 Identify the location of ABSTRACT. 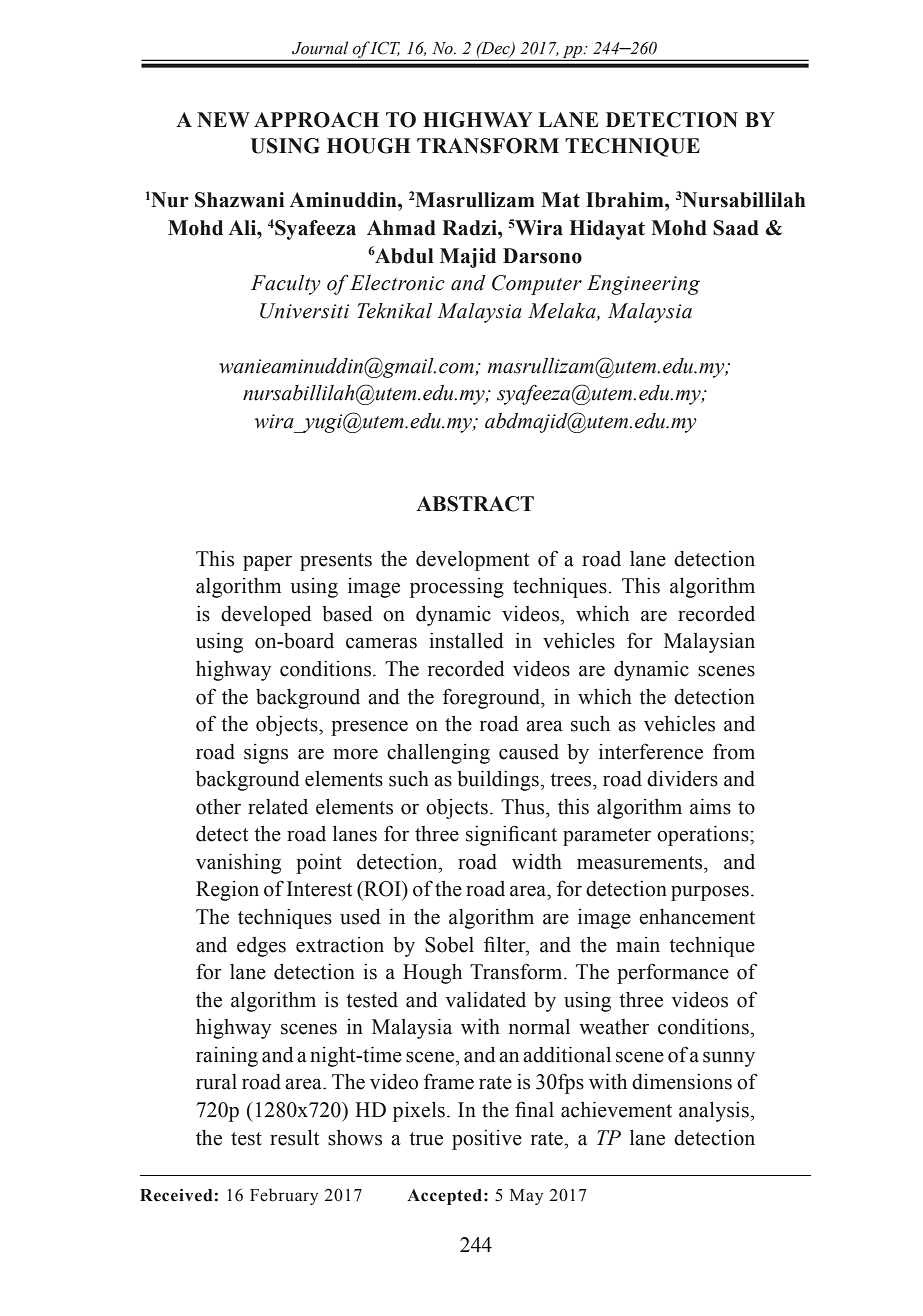
(475, 504).
